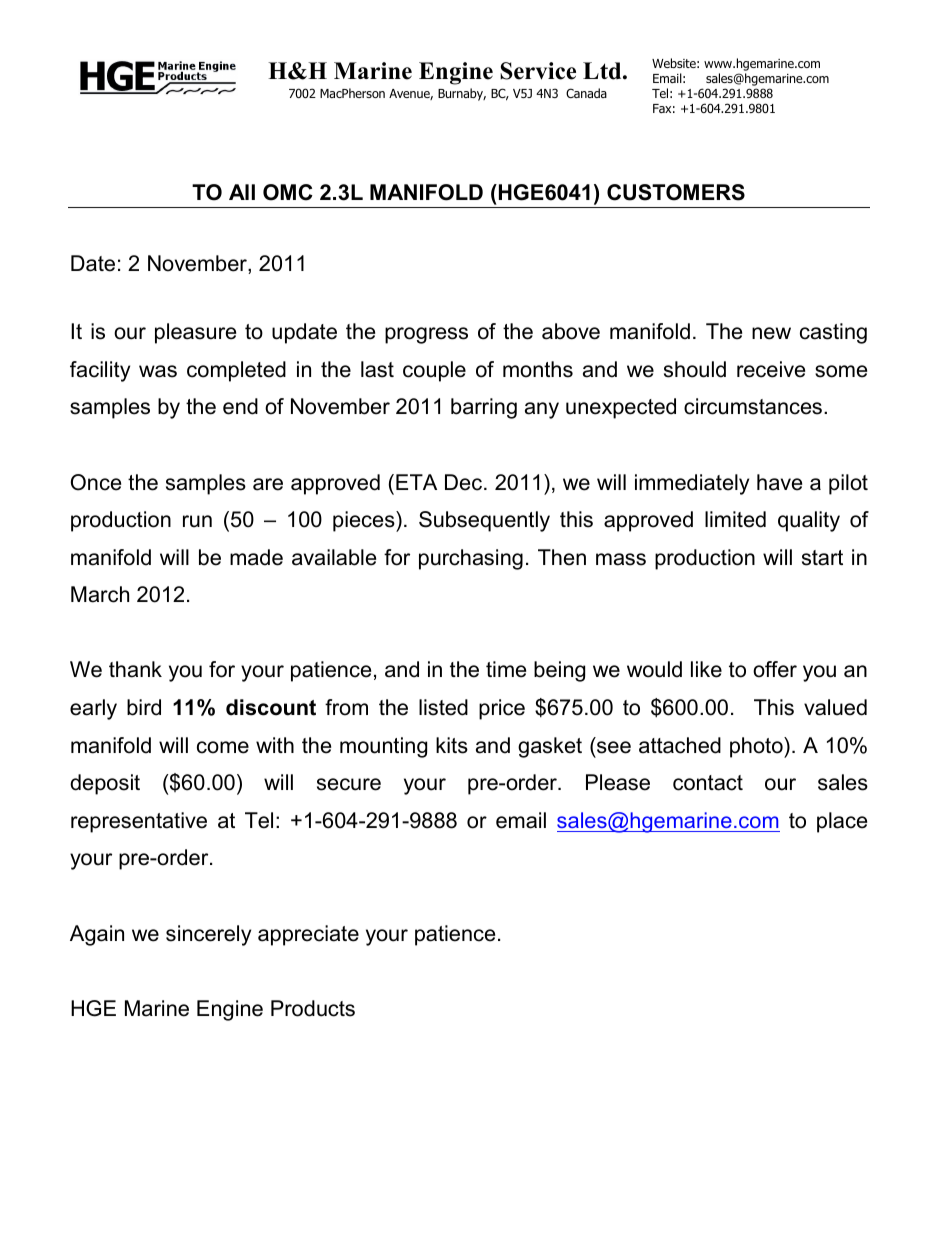  I want to click on Products, so click(313, 1008).
